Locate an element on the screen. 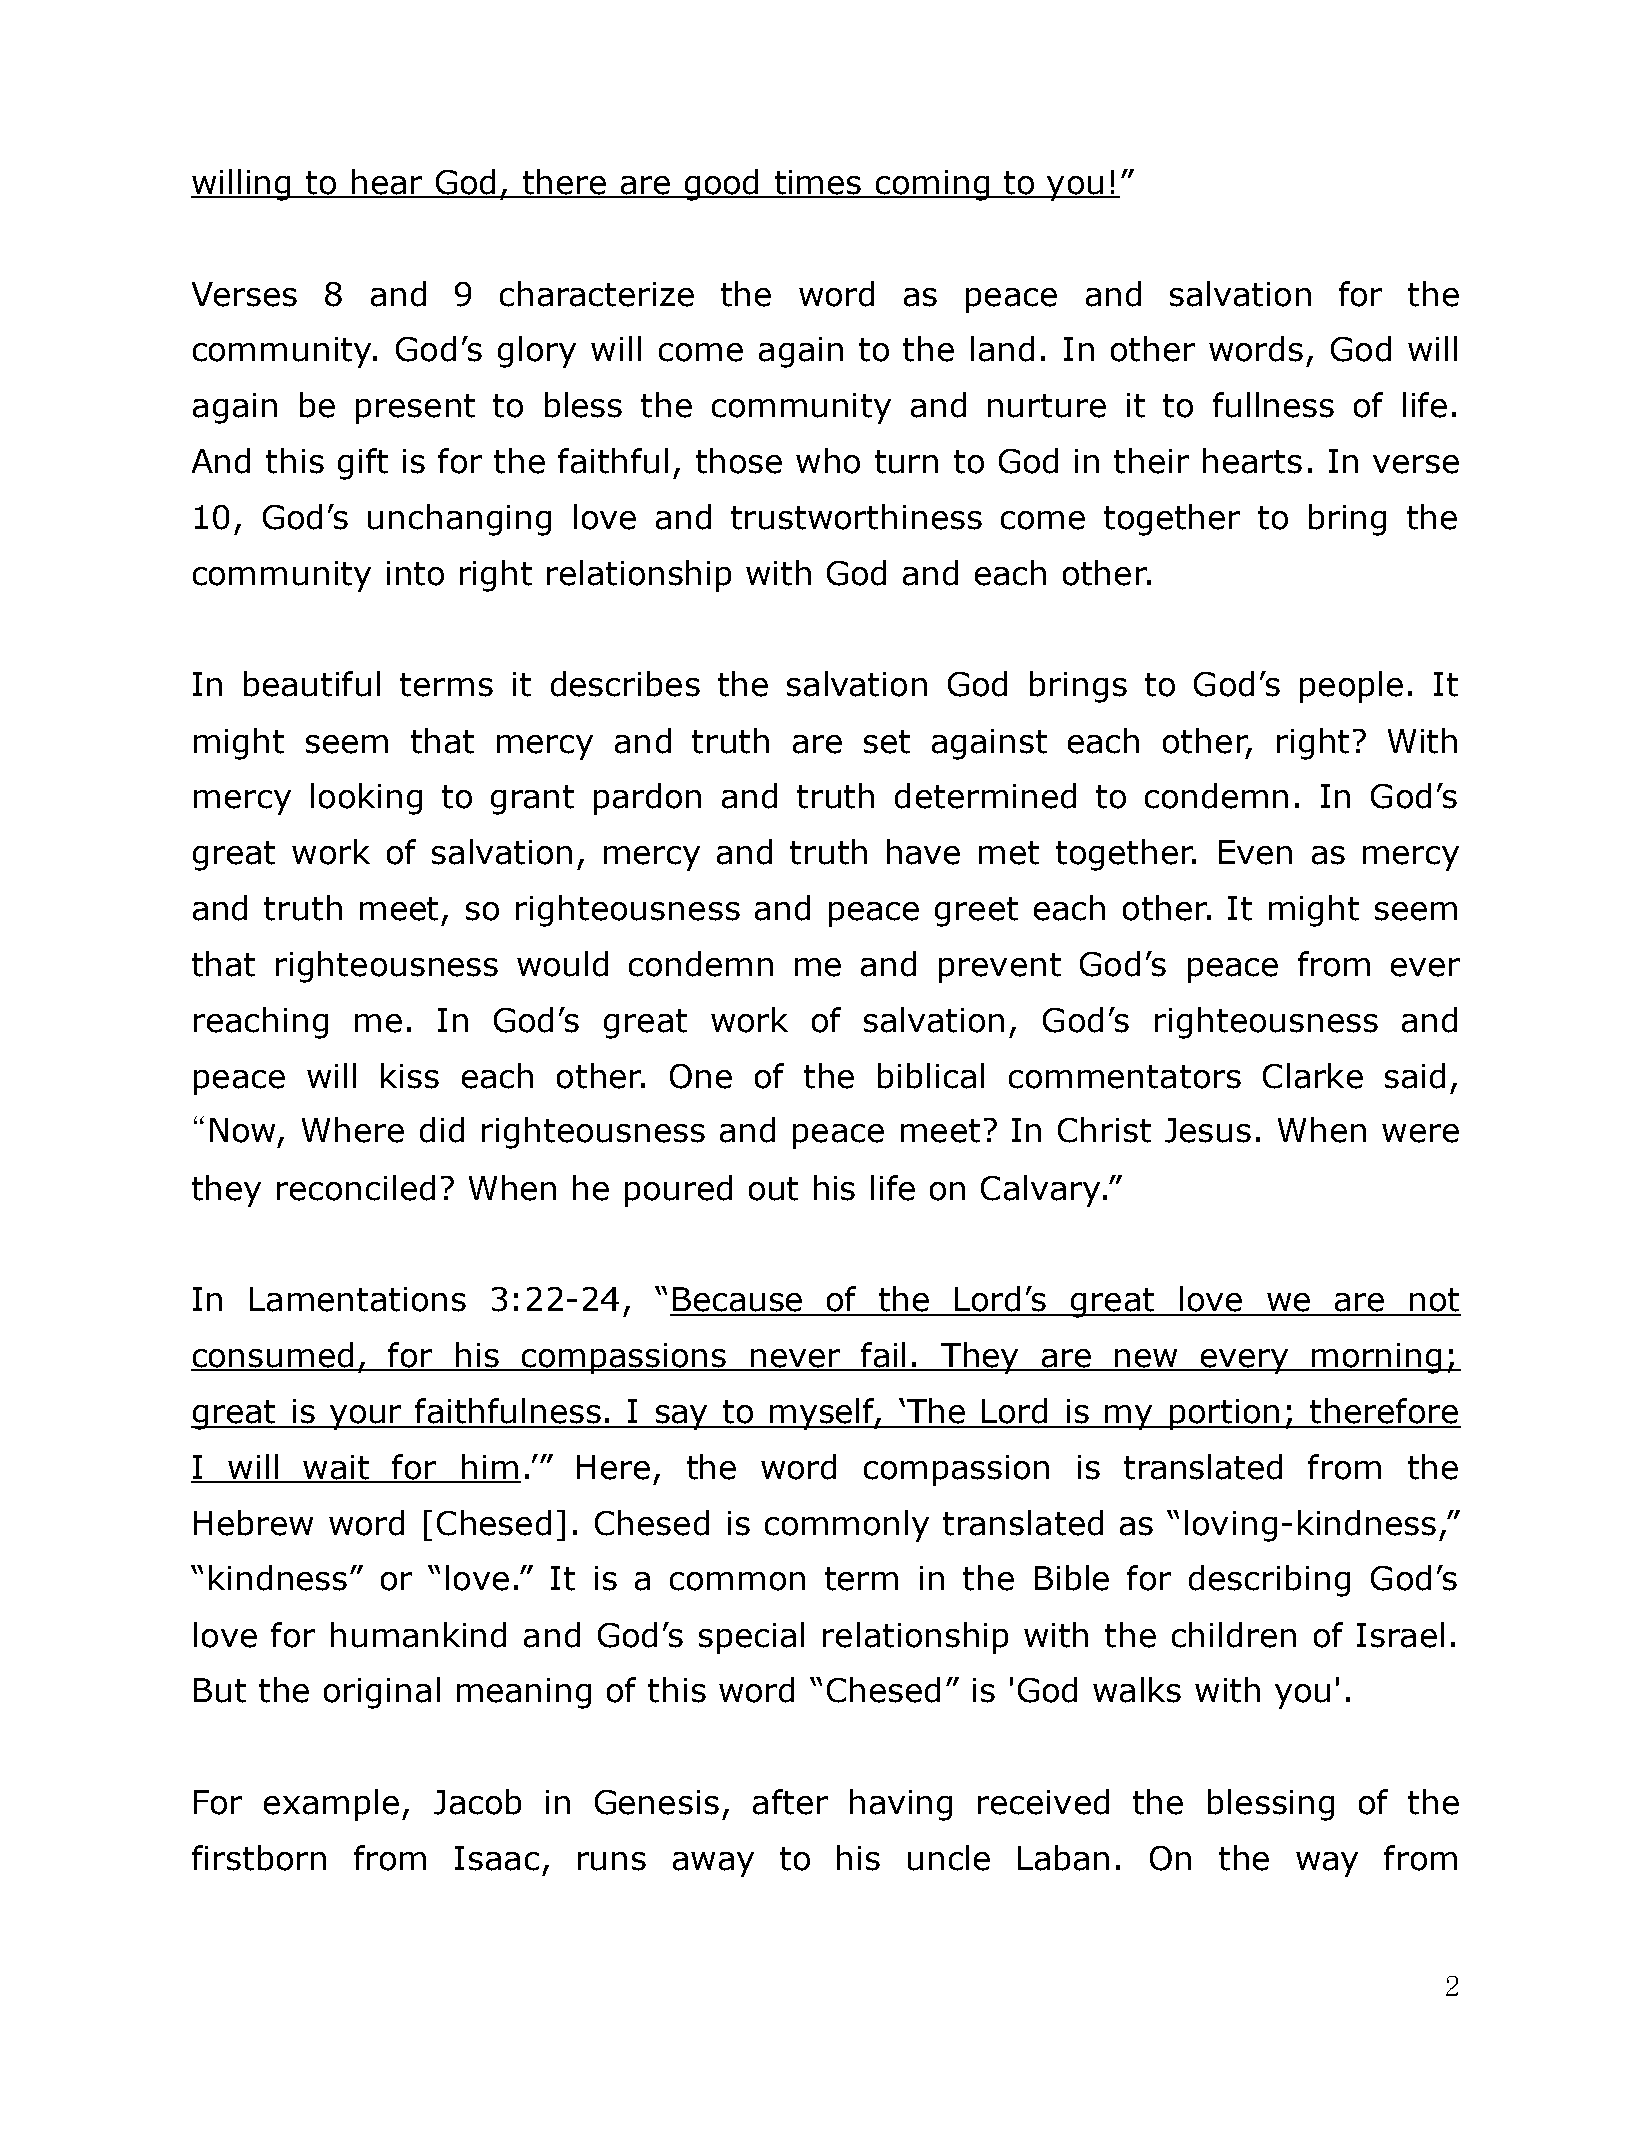 The height and width of the screenshot is (2137, 1651). glory is located at coordinates (537, 352).
